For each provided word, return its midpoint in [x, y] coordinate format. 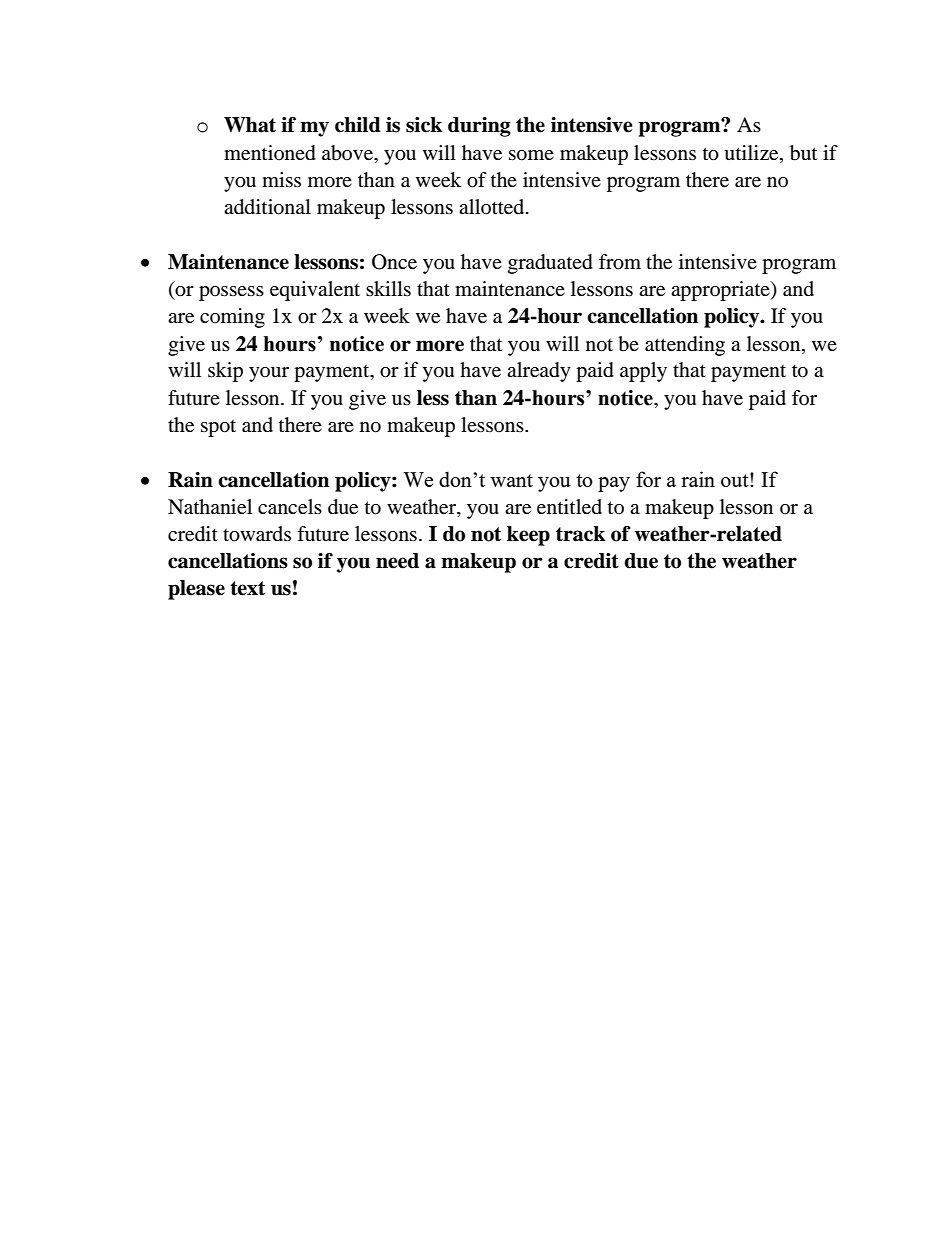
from [620, 262]
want [511, 480]
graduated [550, 264]
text [247, 588]
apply [643, 372]
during [479, 127]
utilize [752, 153]
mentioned [270, 153]
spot [218, 428]
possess [231, 293]
